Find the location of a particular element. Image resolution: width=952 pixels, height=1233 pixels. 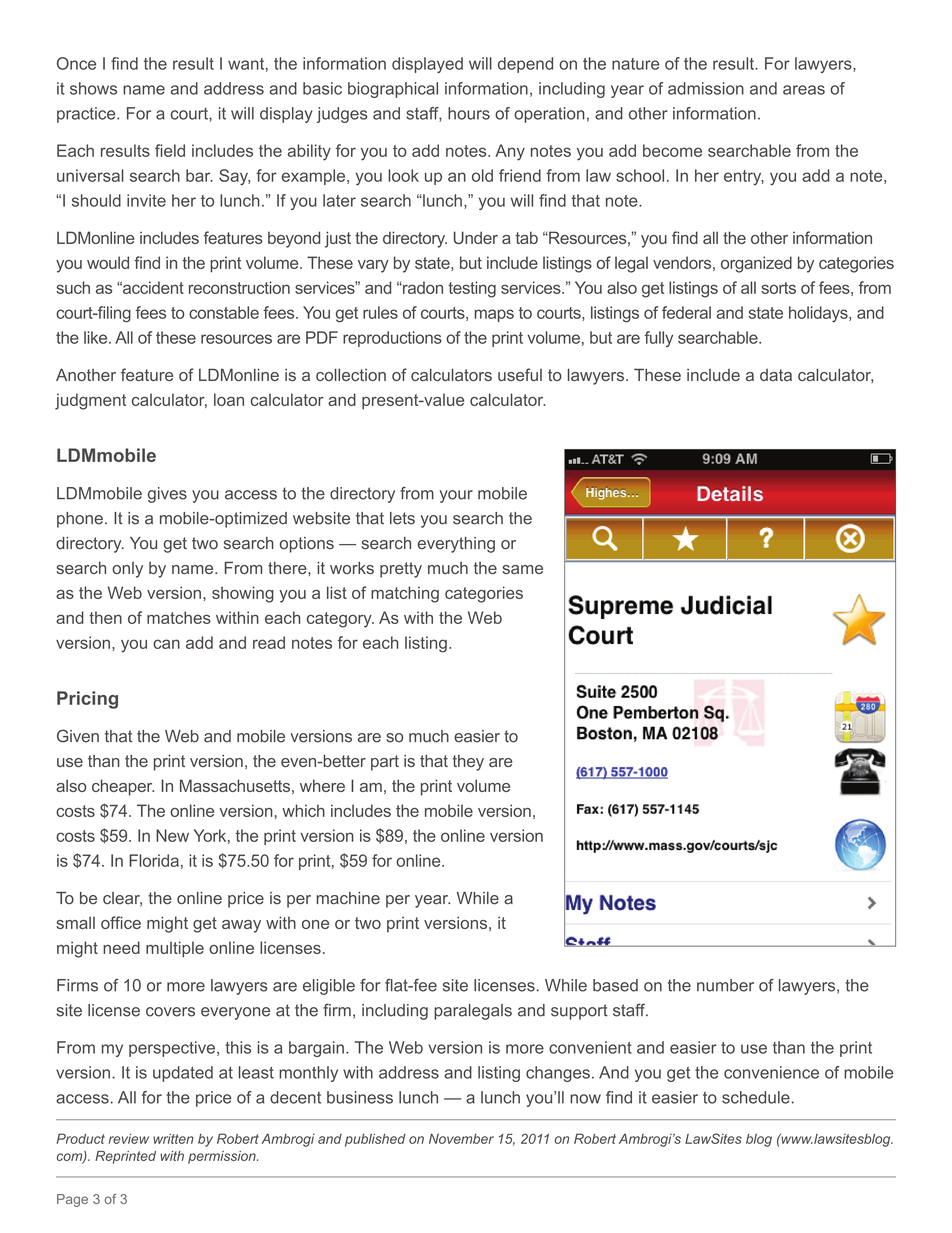

written is located at coordinates (173, 1138).
